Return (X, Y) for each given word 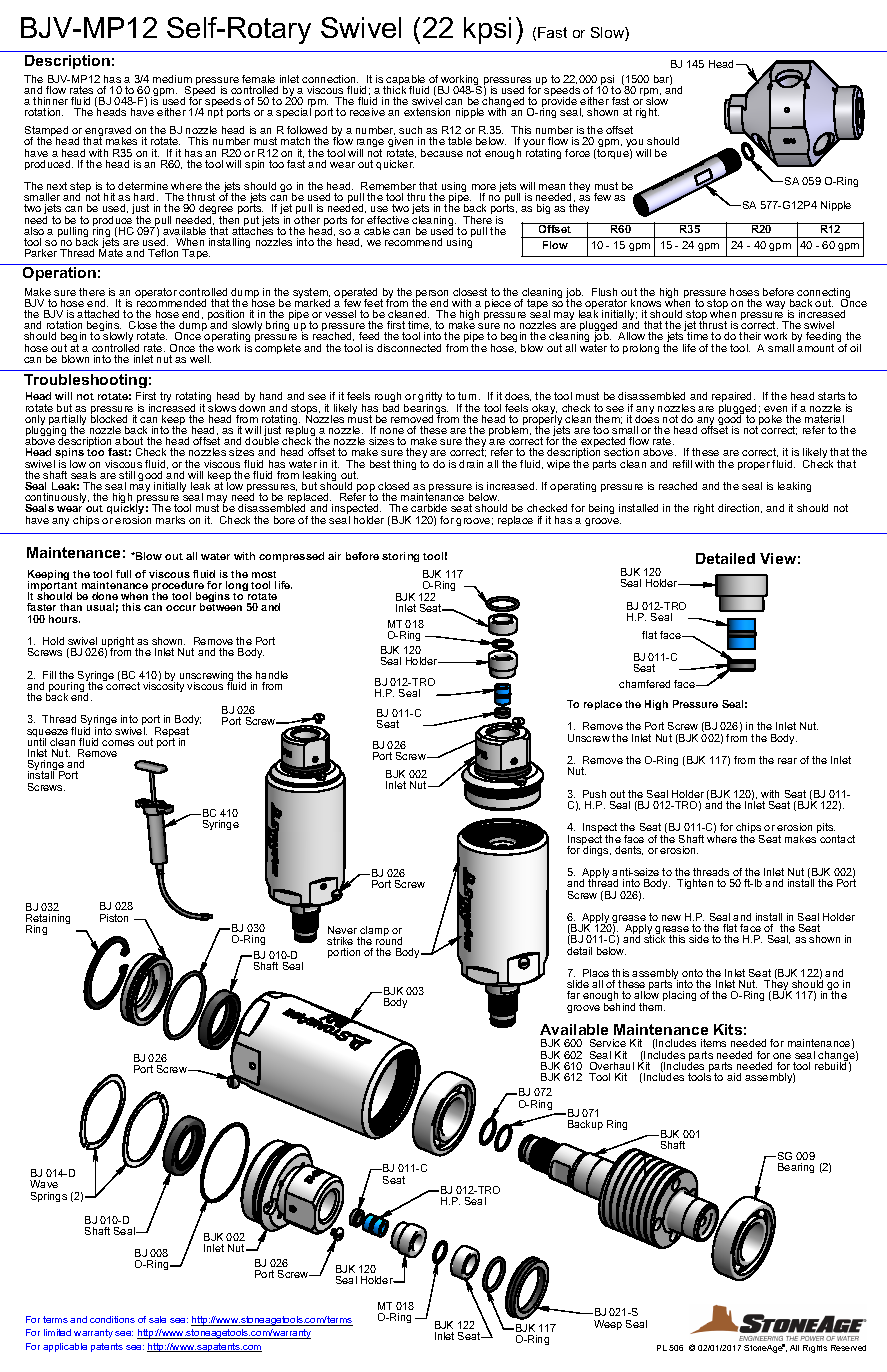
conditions (112, 1319)
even (775, 409)
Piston (114, 918)
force (577, 153)
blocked (109, 418)
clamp (374, 932)
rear (787, 761)
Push (594, 794)
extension (427, 112)
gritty (430, 398)
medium (172, 79)
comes (118, 743)
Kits (728, 1029)
